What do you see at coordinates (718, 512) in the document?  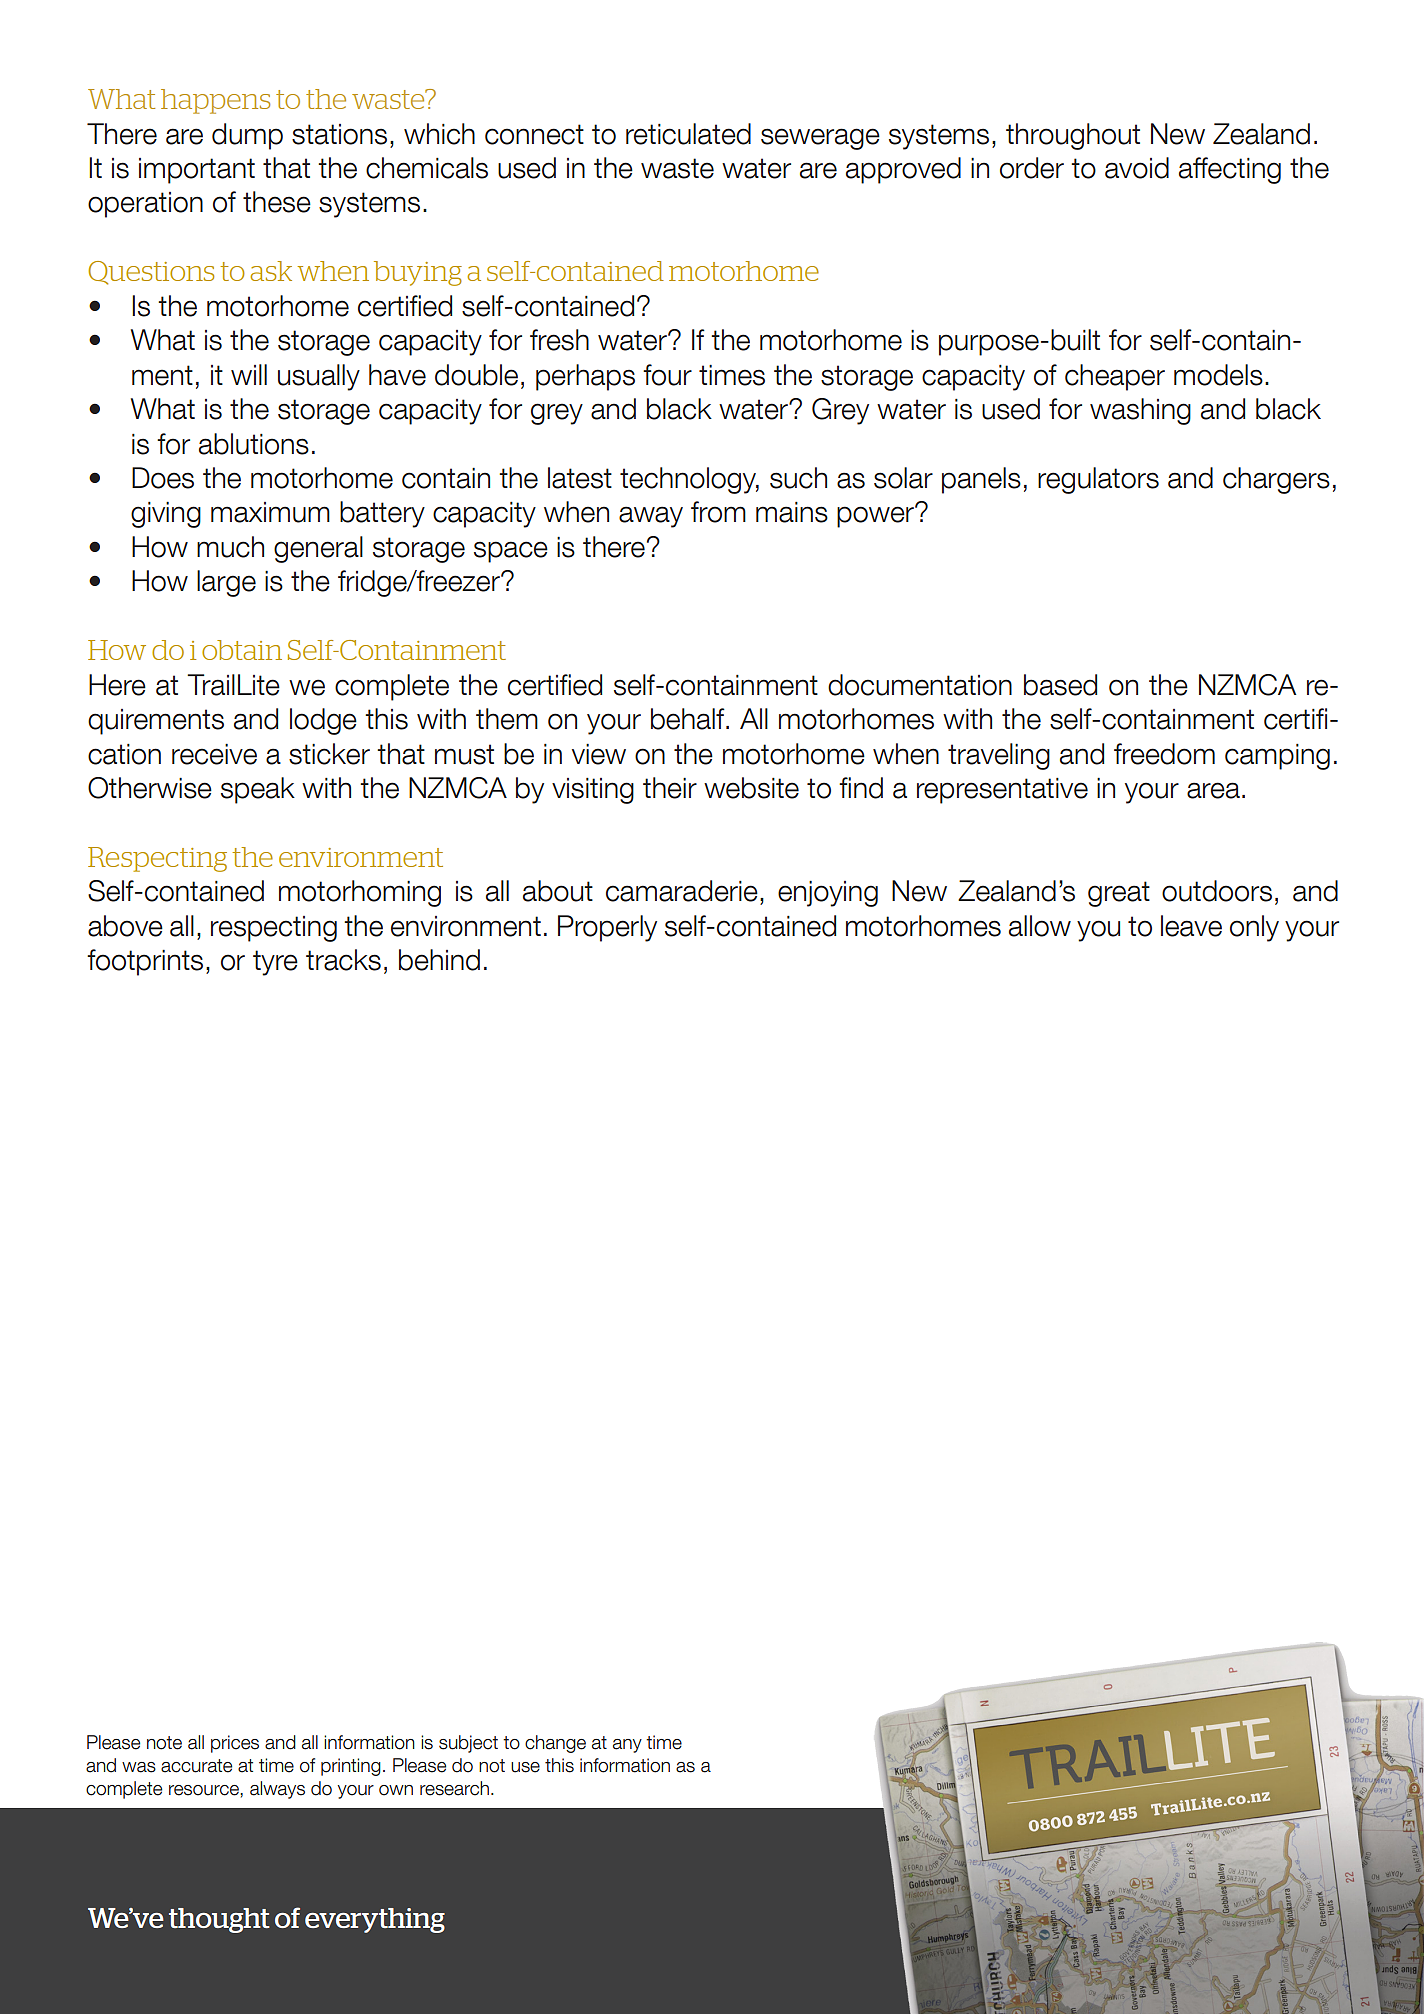 I see `from` at bounding box center [718, 512].
